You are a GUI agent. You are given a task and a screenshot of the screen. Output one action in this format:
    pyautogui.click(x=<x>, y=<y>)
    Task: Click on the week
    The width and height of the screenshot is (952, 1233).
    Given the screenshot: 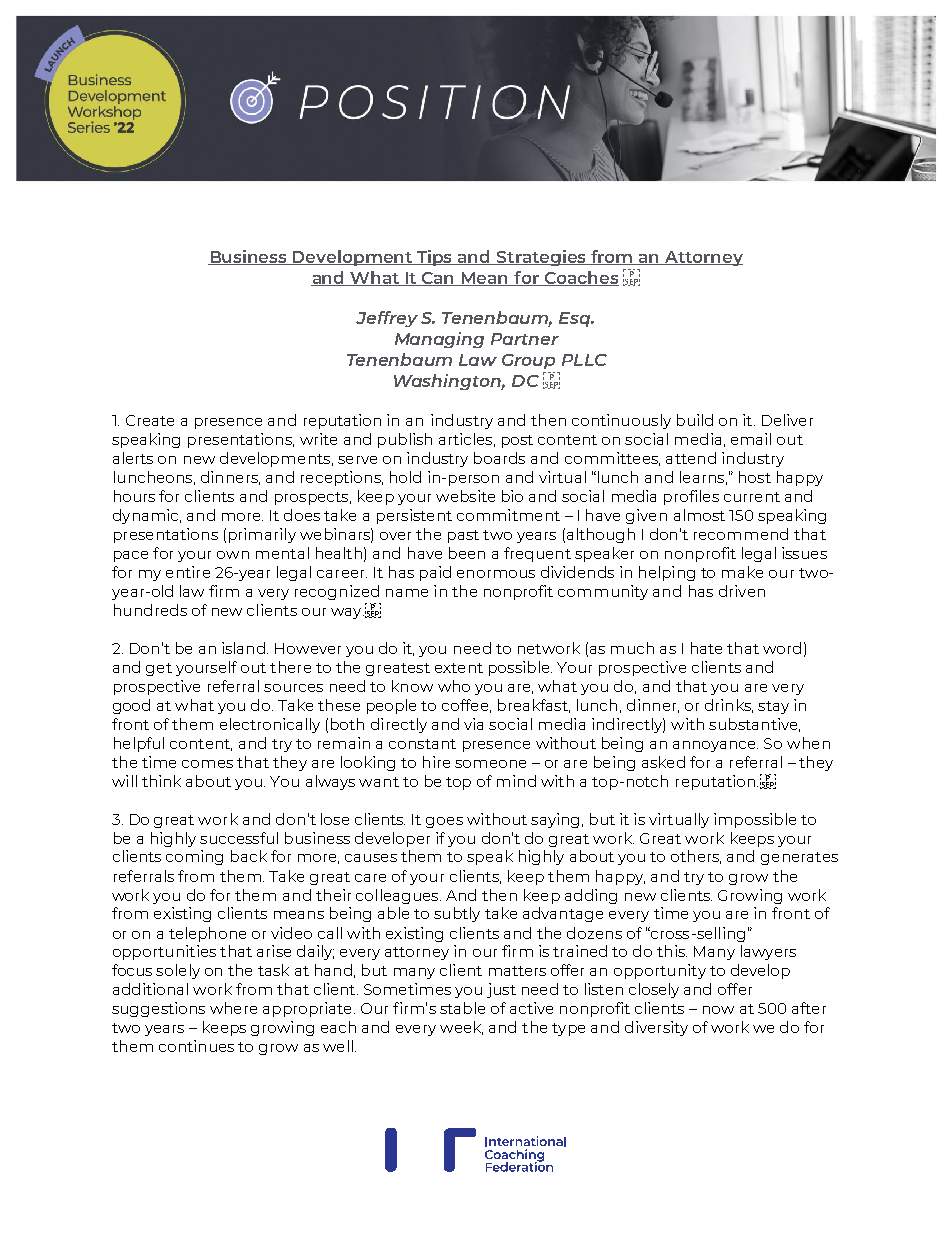 What is the action you would take?
    pyautogui.click(x=461, y=1028)
